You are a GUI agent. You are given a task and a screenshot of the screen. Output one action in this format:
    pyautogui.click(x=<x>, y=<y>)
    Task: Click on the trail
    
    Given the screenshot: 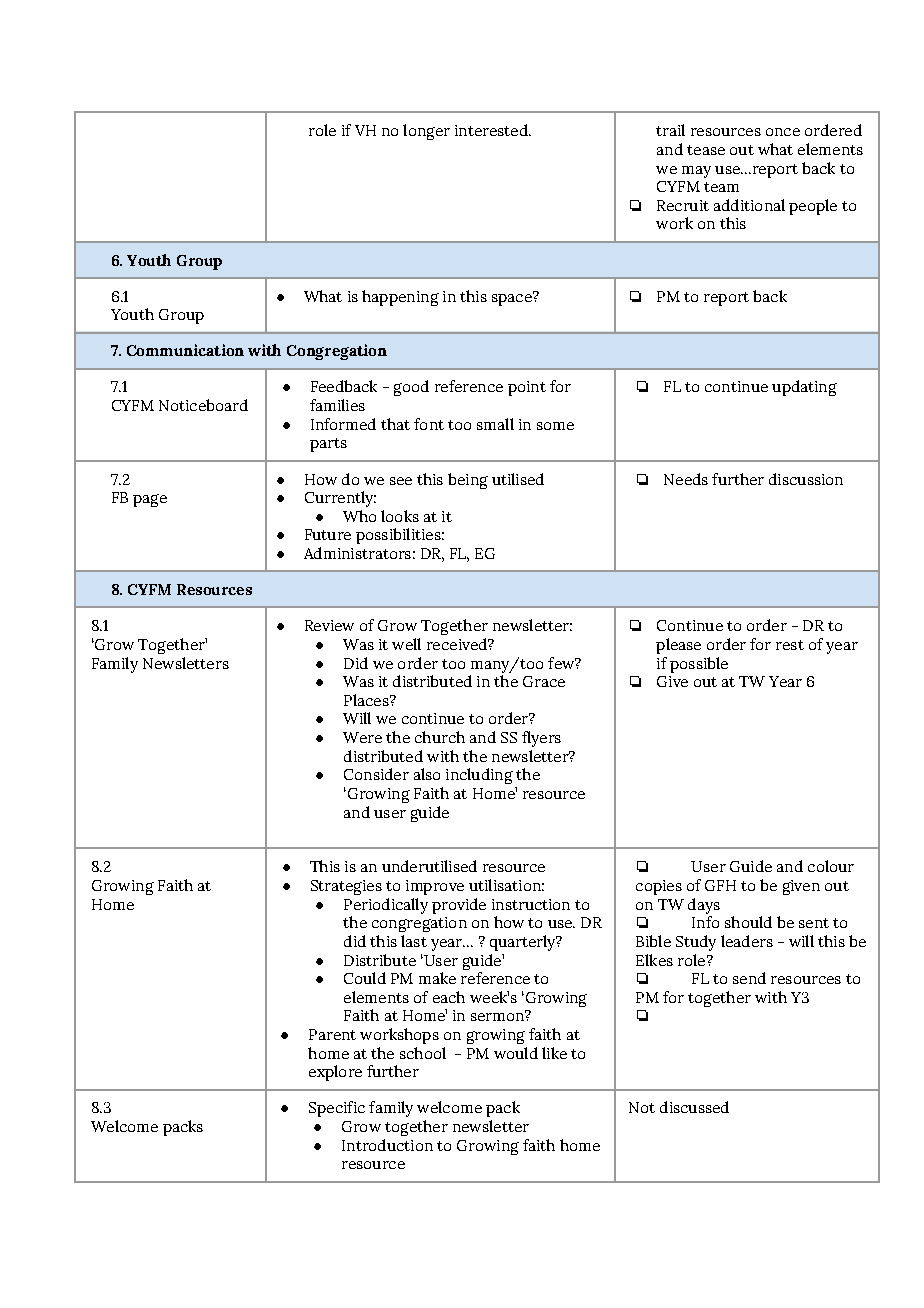 What is the action you would take?
    pyautogui.click(x=670, y=130)
